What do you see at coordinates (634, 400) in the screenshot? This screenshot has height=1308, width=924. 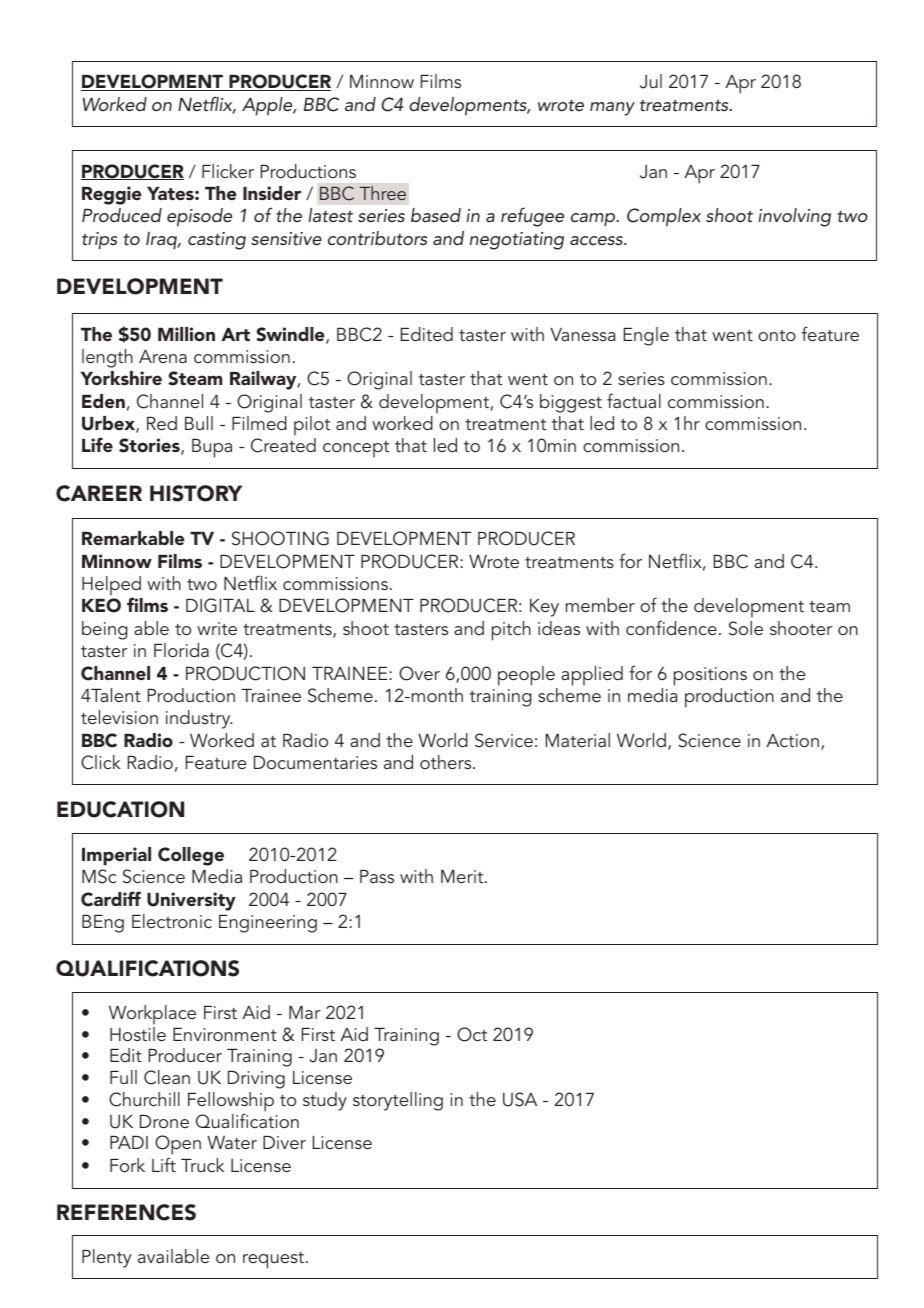 I see `factual` at bounding box center [634, 400].
